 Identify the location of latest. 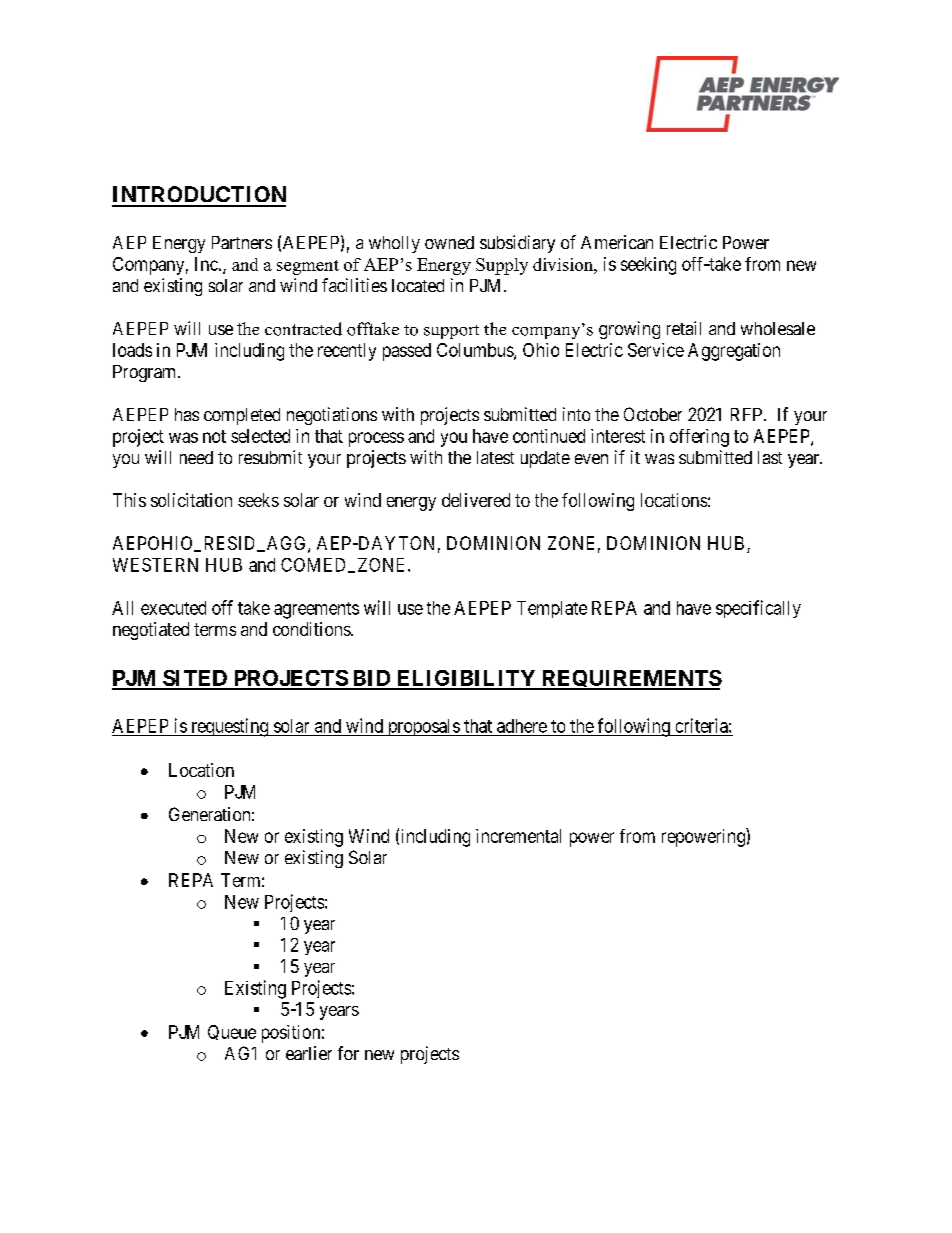
(495, 457).
